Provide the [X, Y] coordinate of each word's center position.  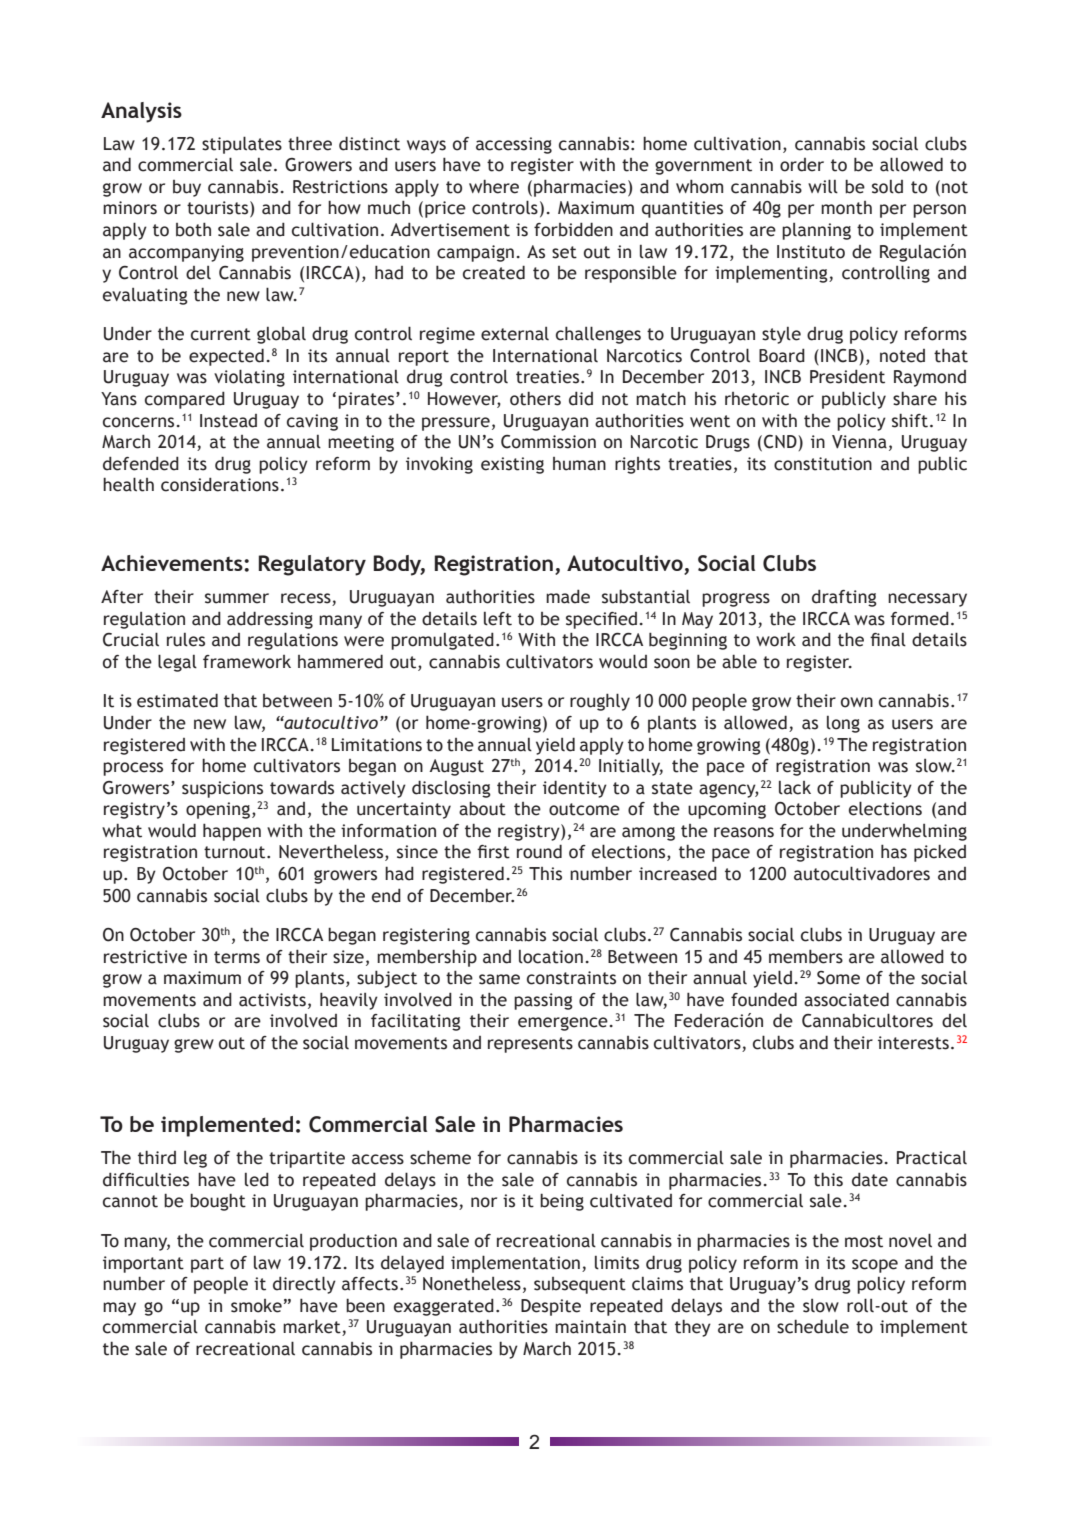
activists [272, 1000]
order [802, 165]
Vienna [859, 442]
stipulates [242, 145]
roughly [600, 702]
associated [846, 999]
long [843, 724]
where [494, 186]
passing [543, 1001]
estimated [177, 700]
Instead [228, 421]
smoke [256, 1306]
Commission [548, 442]
